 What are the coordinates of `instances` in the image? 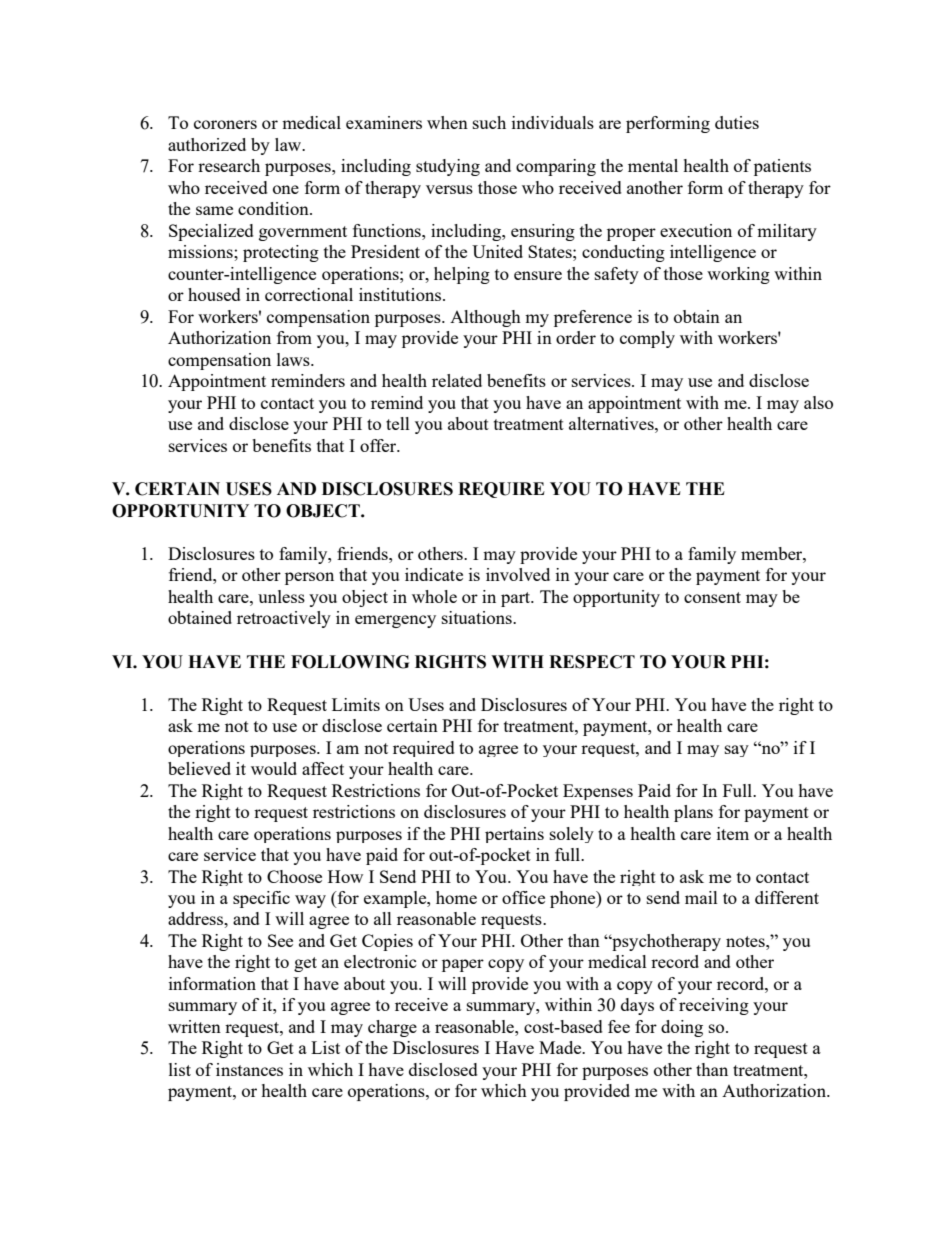 It's located at (249, 1069).
